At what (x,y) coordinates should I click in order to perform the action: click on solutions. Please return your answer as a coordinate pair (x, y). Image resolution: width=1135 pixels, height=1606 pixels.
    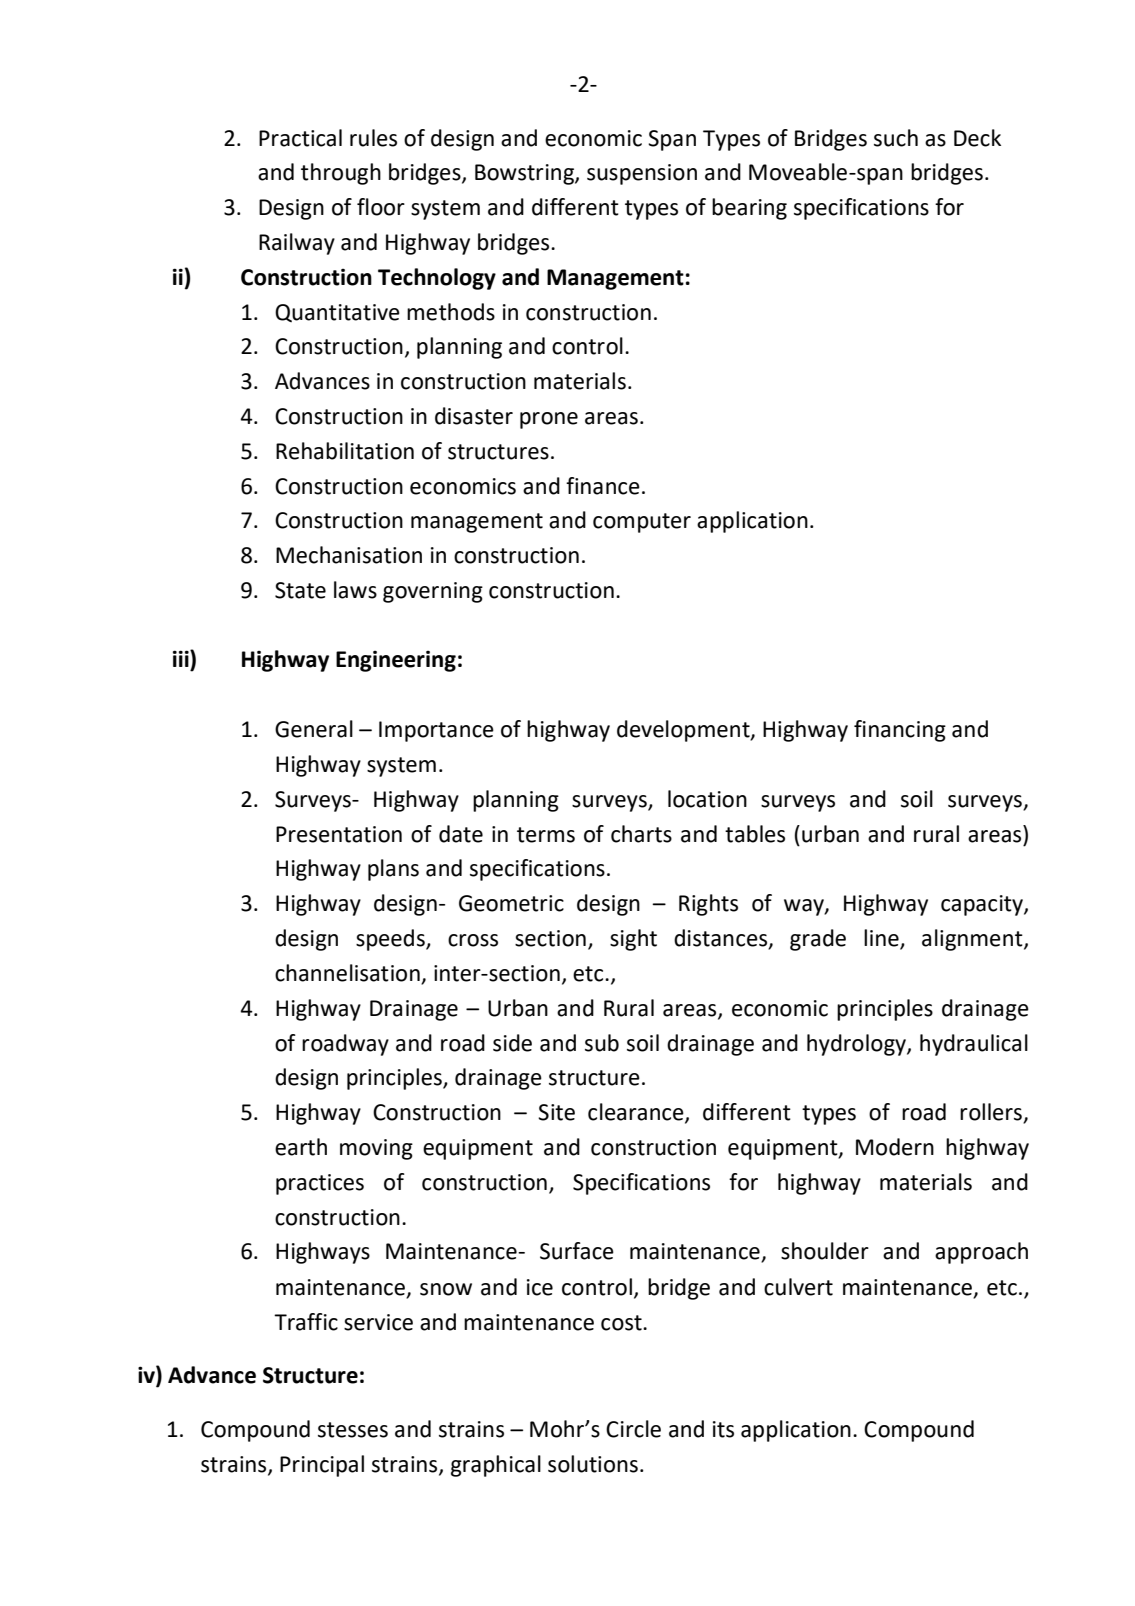
    Looking at the image, I should click on (593, 1464).
